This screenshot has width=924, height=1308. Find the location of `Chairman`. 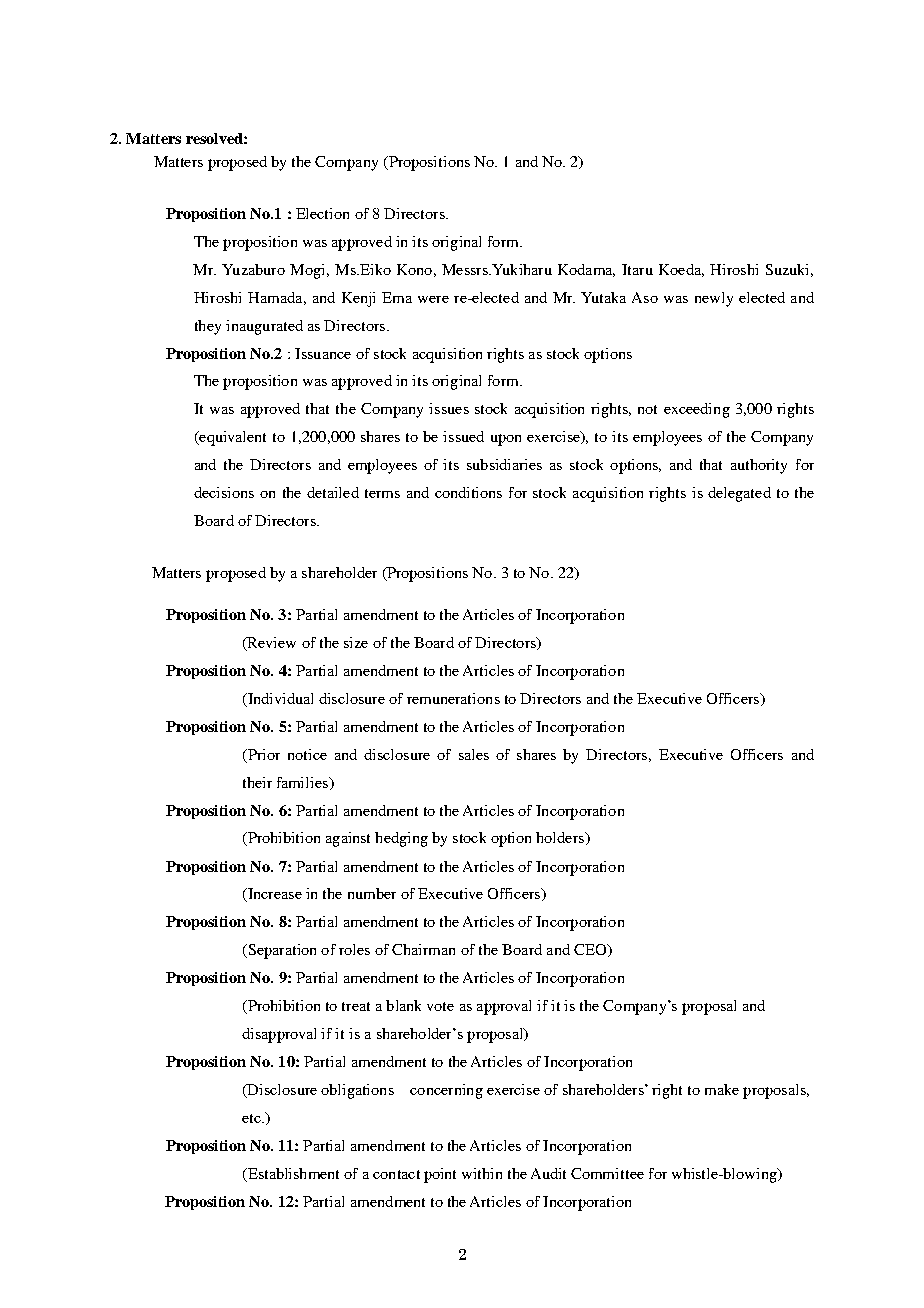

Chairman is located at coordinates (423, 949).
